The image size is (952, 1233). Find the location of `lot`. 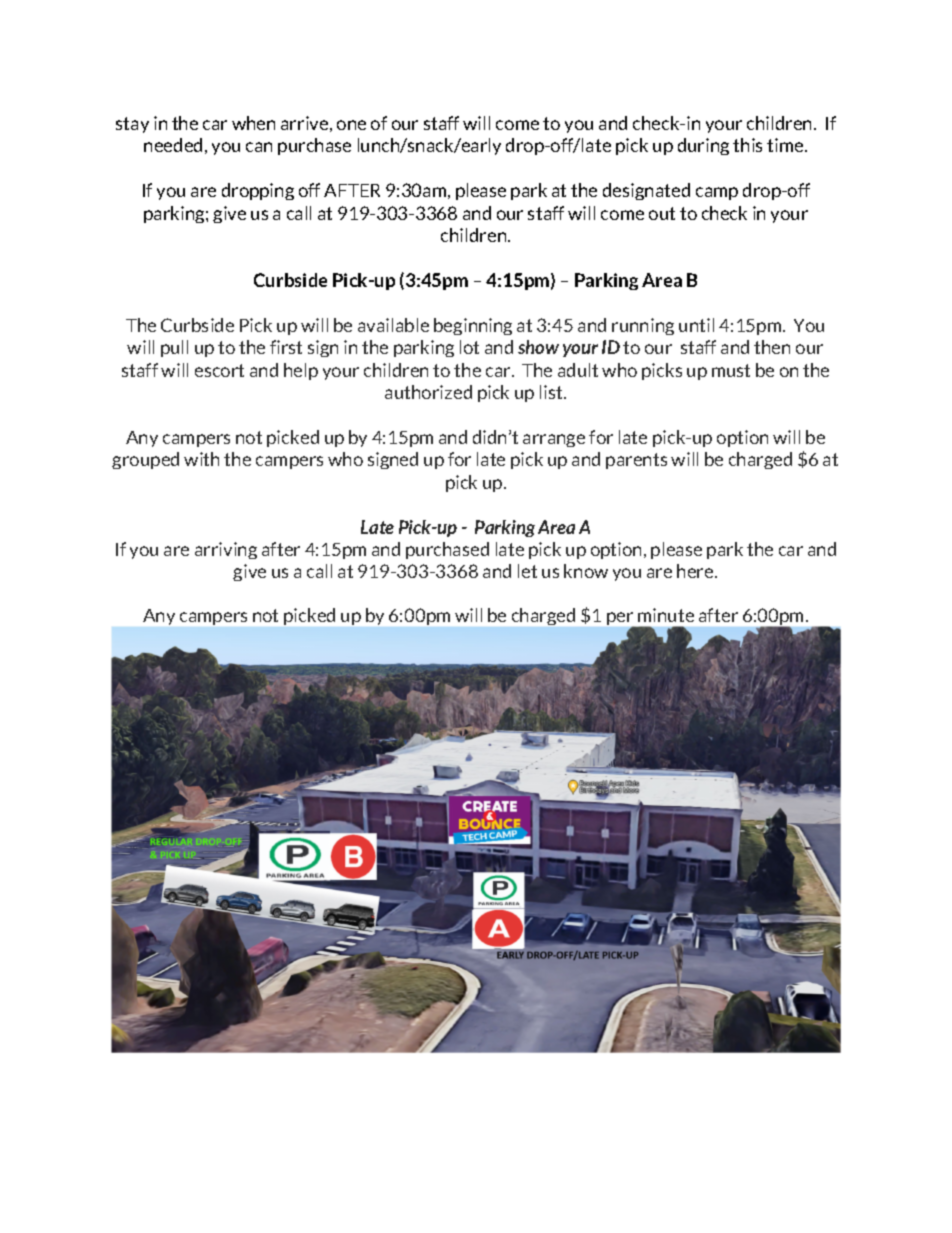

lot is located at coordinates (469, 347).
